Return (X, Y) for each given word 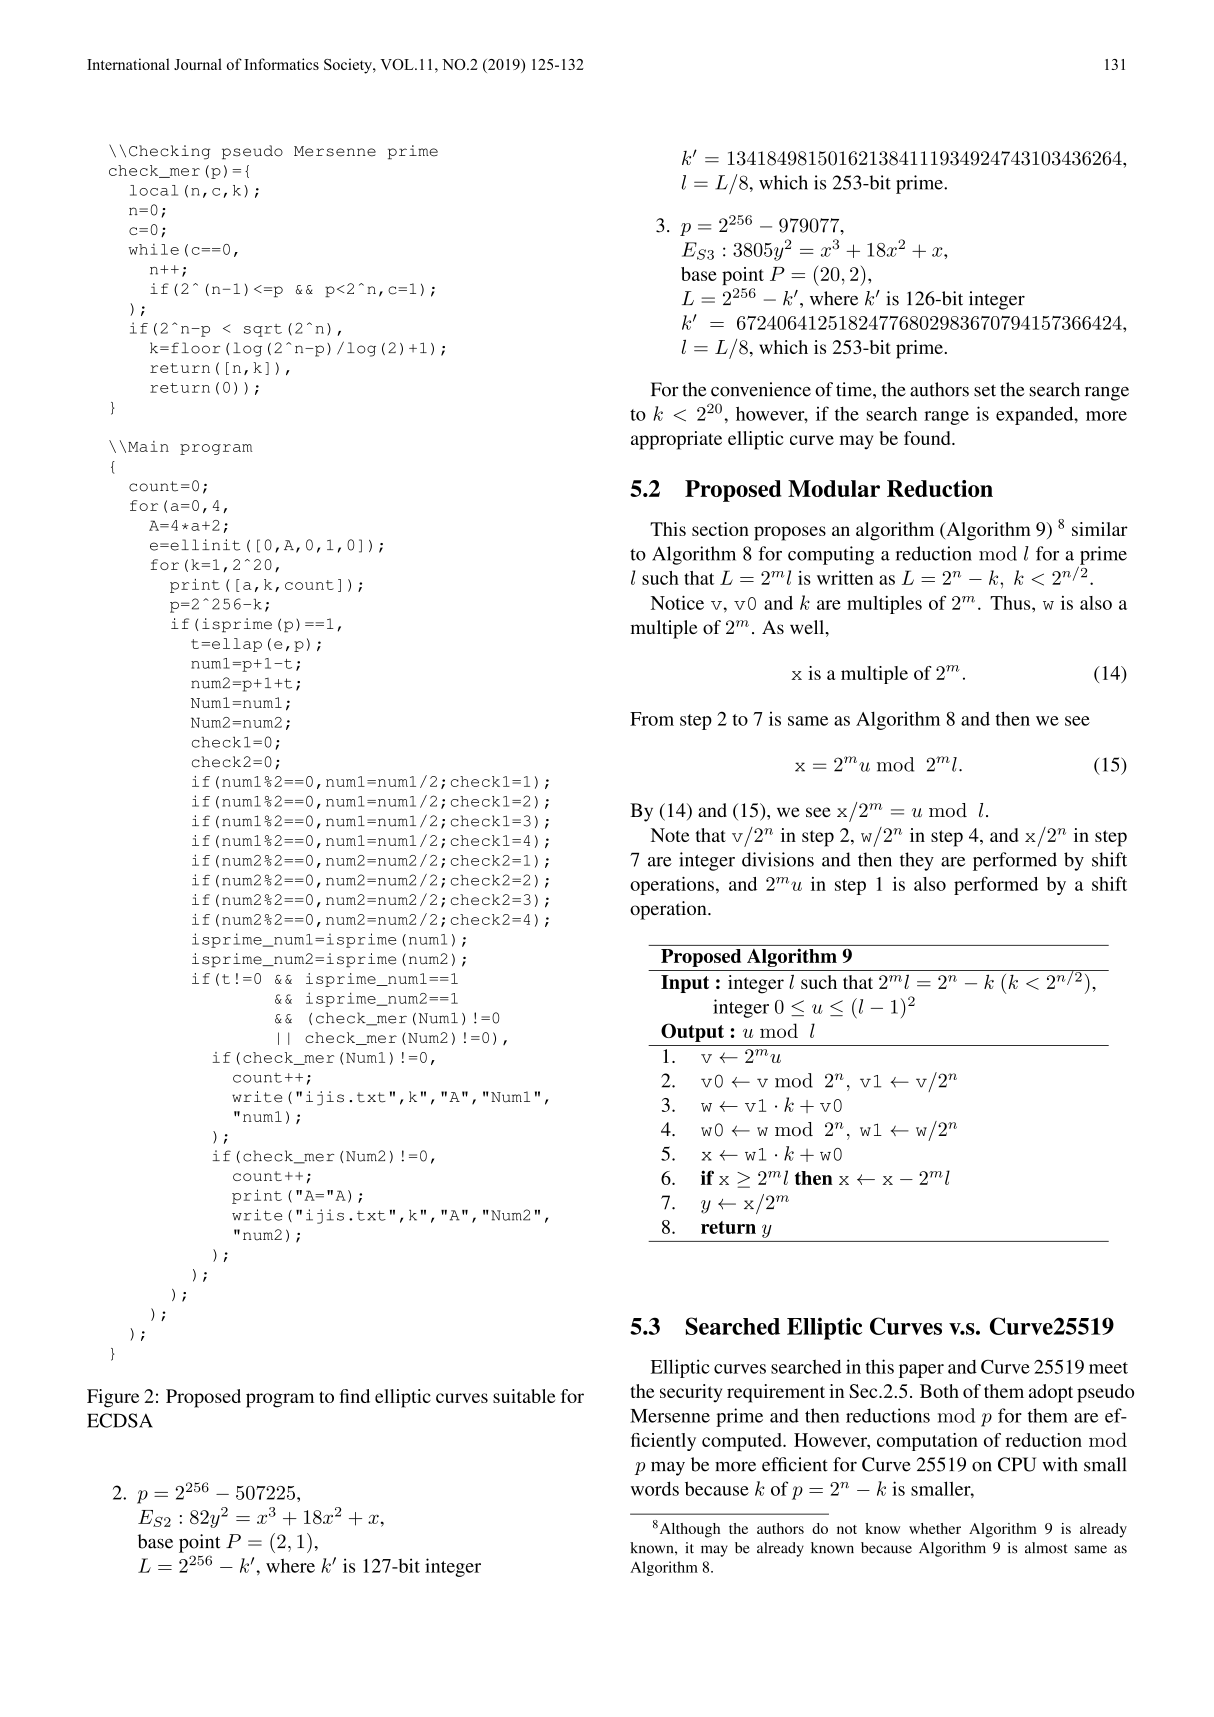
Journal (198, 64)
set (985, 390)
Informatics (281, 64)
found (928, 438)
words (655, 1488)
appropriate (676, 440)
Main (148, 446)
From (652, 719)
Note (670, 835)
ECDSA (120, 1420)
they (917, 861)
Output (692, 1032)
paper (921, 1371)
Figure (113, 1398)
